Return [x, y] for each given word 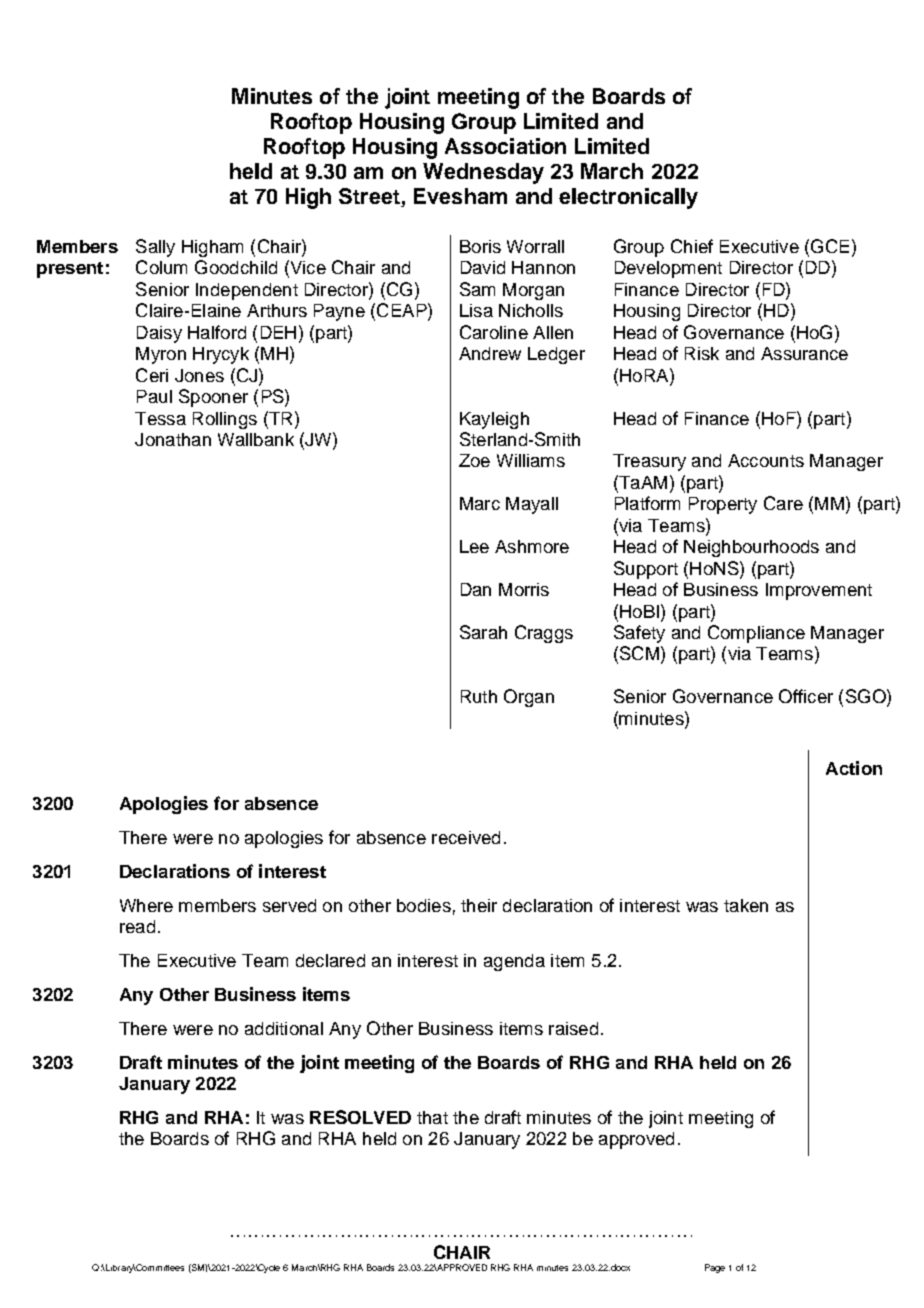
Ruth [479, 696]
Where [146, 905]
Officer [806, 696]
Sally [155, 248]
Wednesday [483, 173]
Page [715, 1268]
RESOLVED [360, 1117]
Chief [692, 246]
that [432, 1117]
